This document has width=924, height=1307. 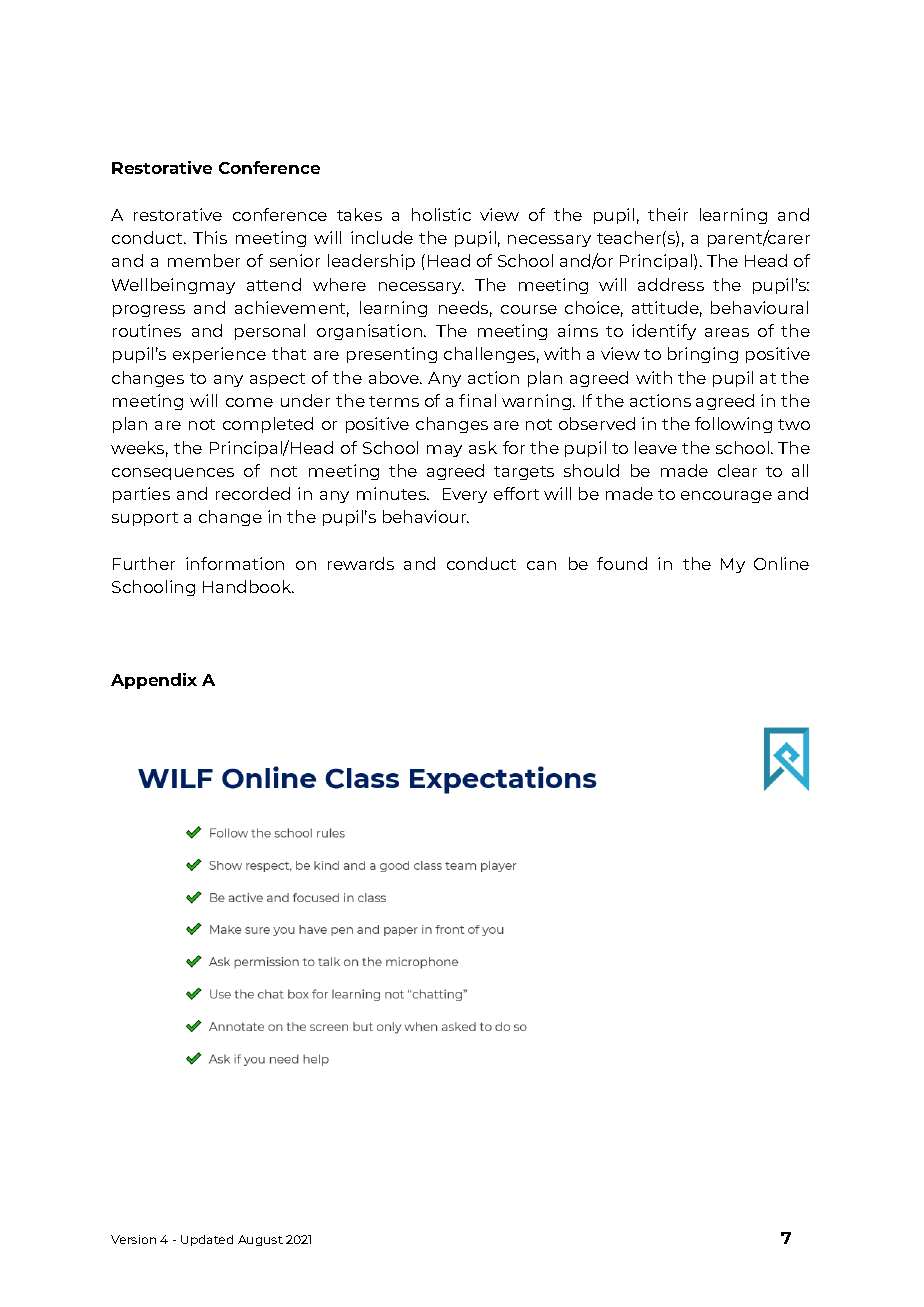 I want to click on their, so click(x=668, y=214).
